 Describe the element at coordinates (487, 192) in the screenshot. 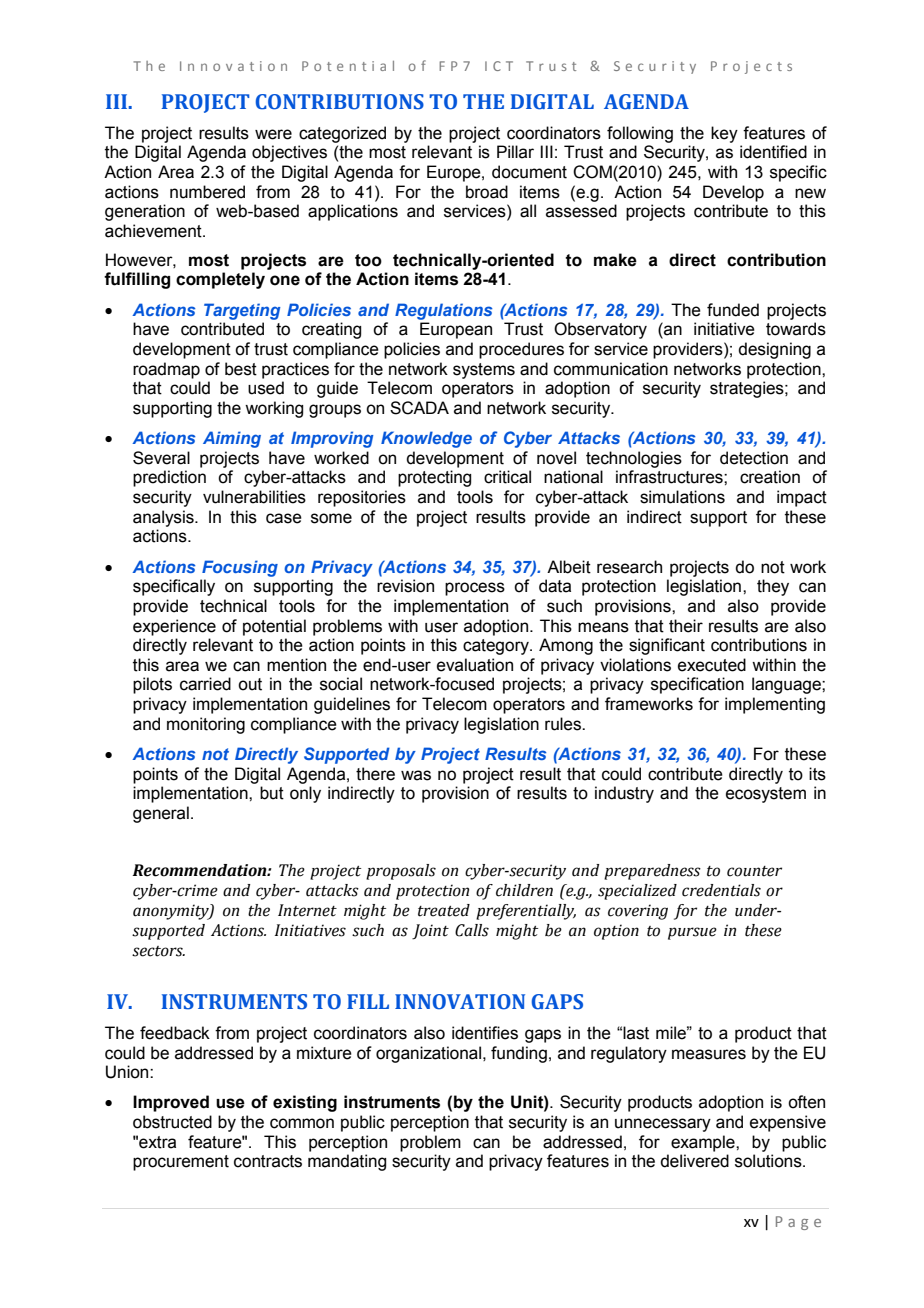

I see `broad` at that location.
